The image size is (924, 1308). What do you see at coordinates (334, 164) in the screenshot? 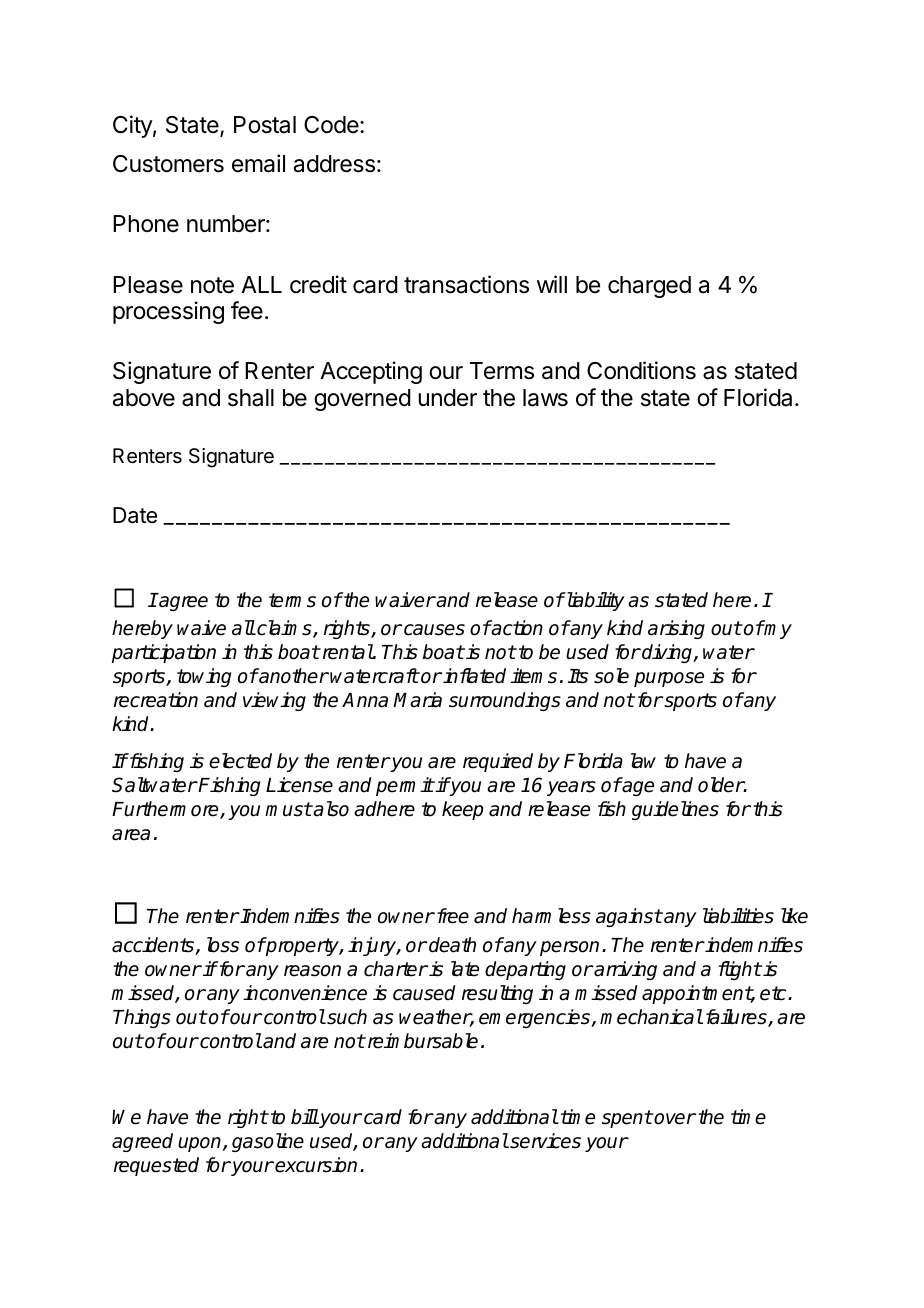
I see `address` at bounding box center [334, 164].
